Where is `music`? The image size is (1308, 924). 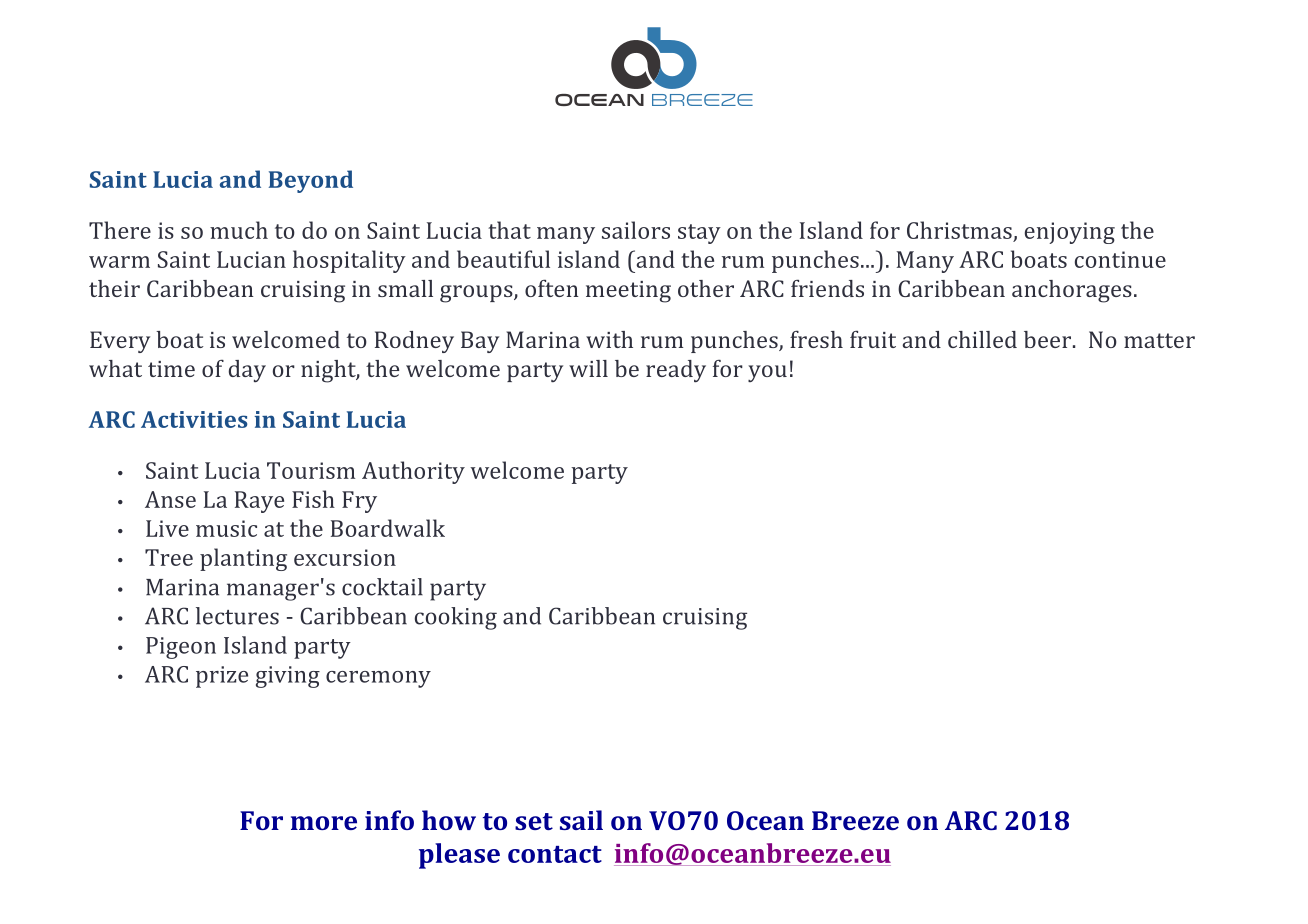
music is located at coordinates (226, 528).
